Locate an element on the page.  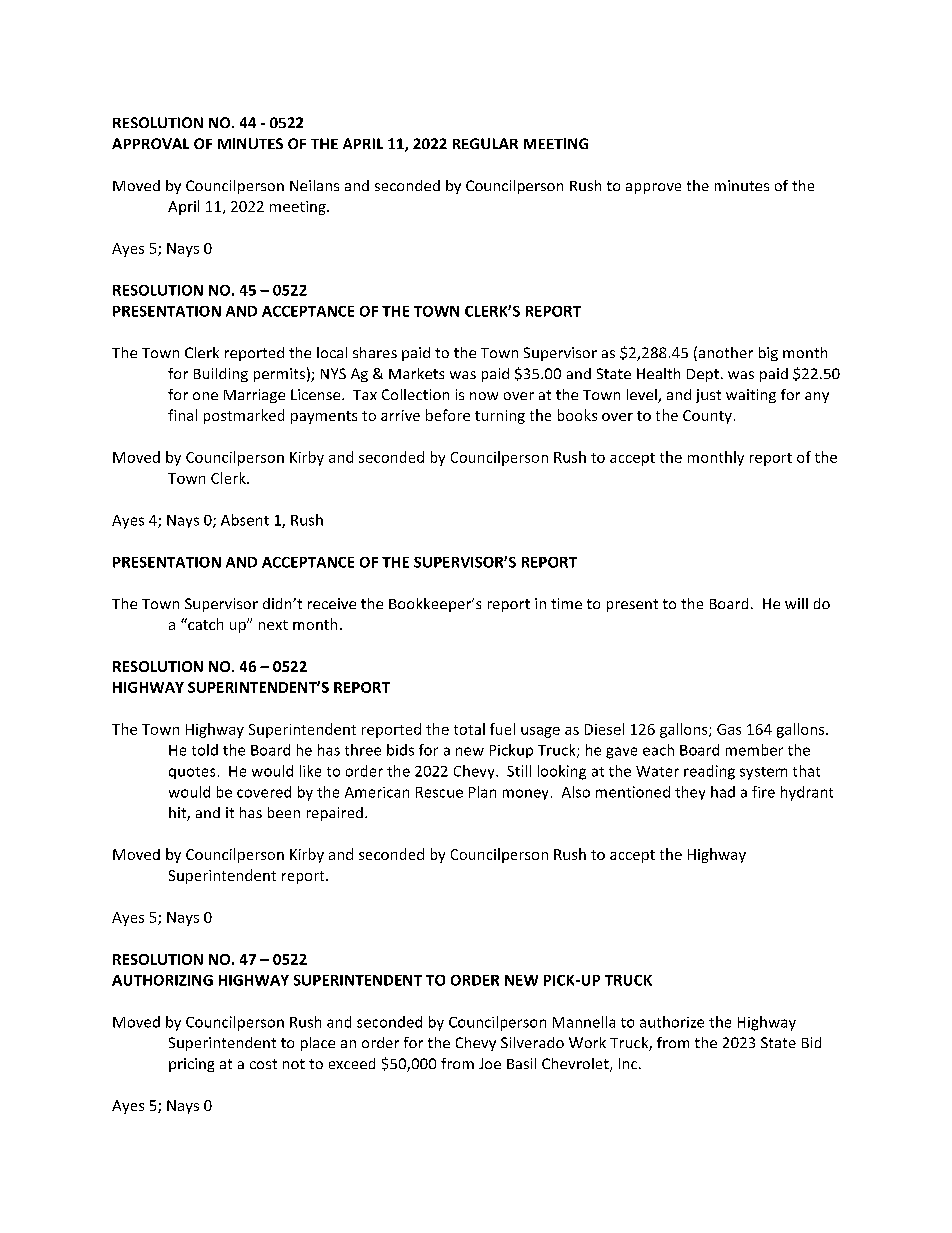
REGULAR is located at coordinates (485, 143).
